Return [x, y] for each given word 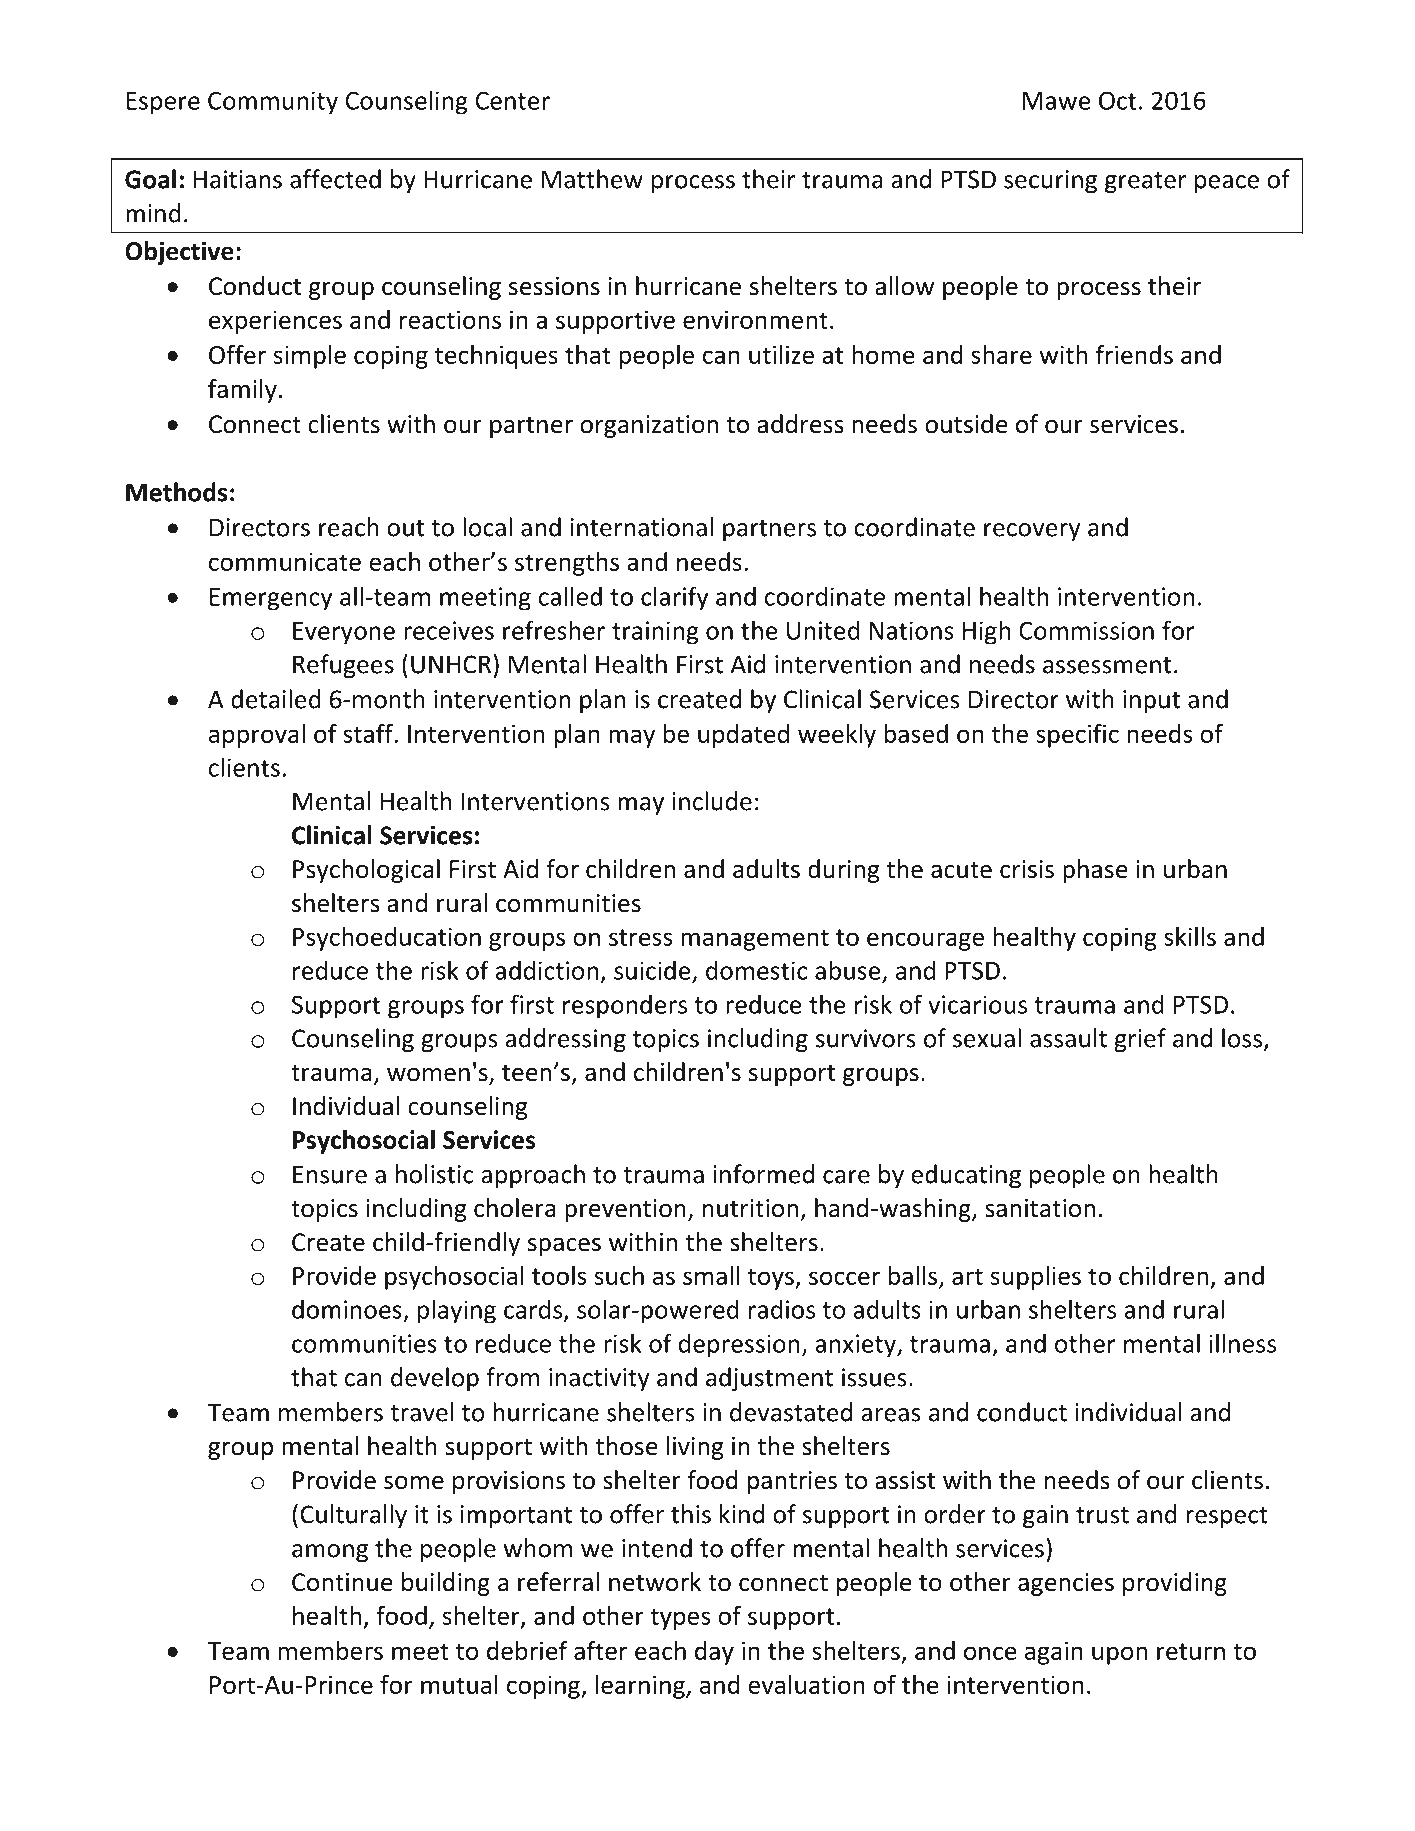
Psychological [366, 871]
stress [641, 937]
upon [1119, 1655]
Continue [342, 1582]
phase [1095, 871]
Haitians [238, 179]
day [714, 1653]
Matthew [592, 179]
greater [1146, 182]
